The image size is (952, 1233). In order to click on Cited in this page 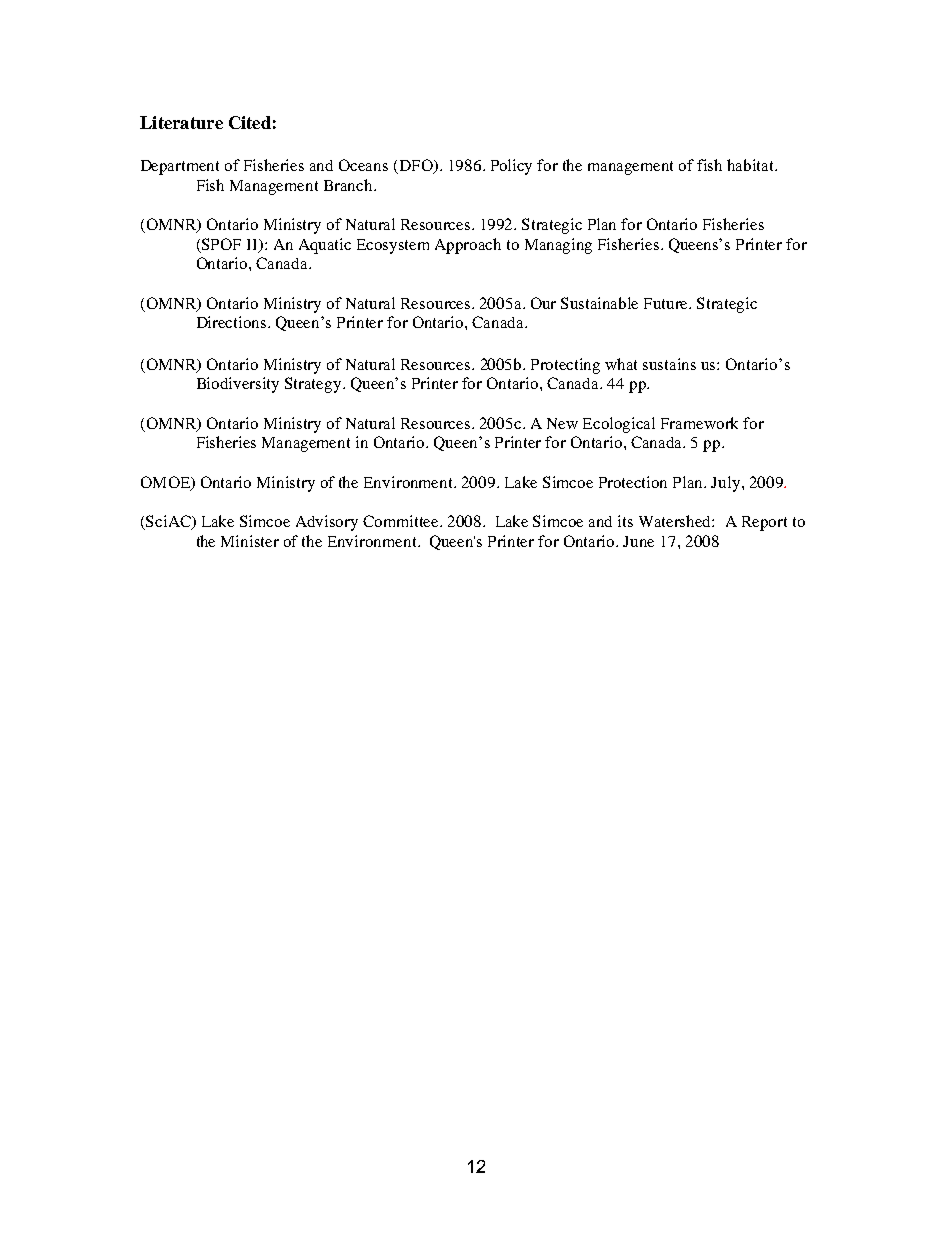, I will do `click(250, 122)`.
